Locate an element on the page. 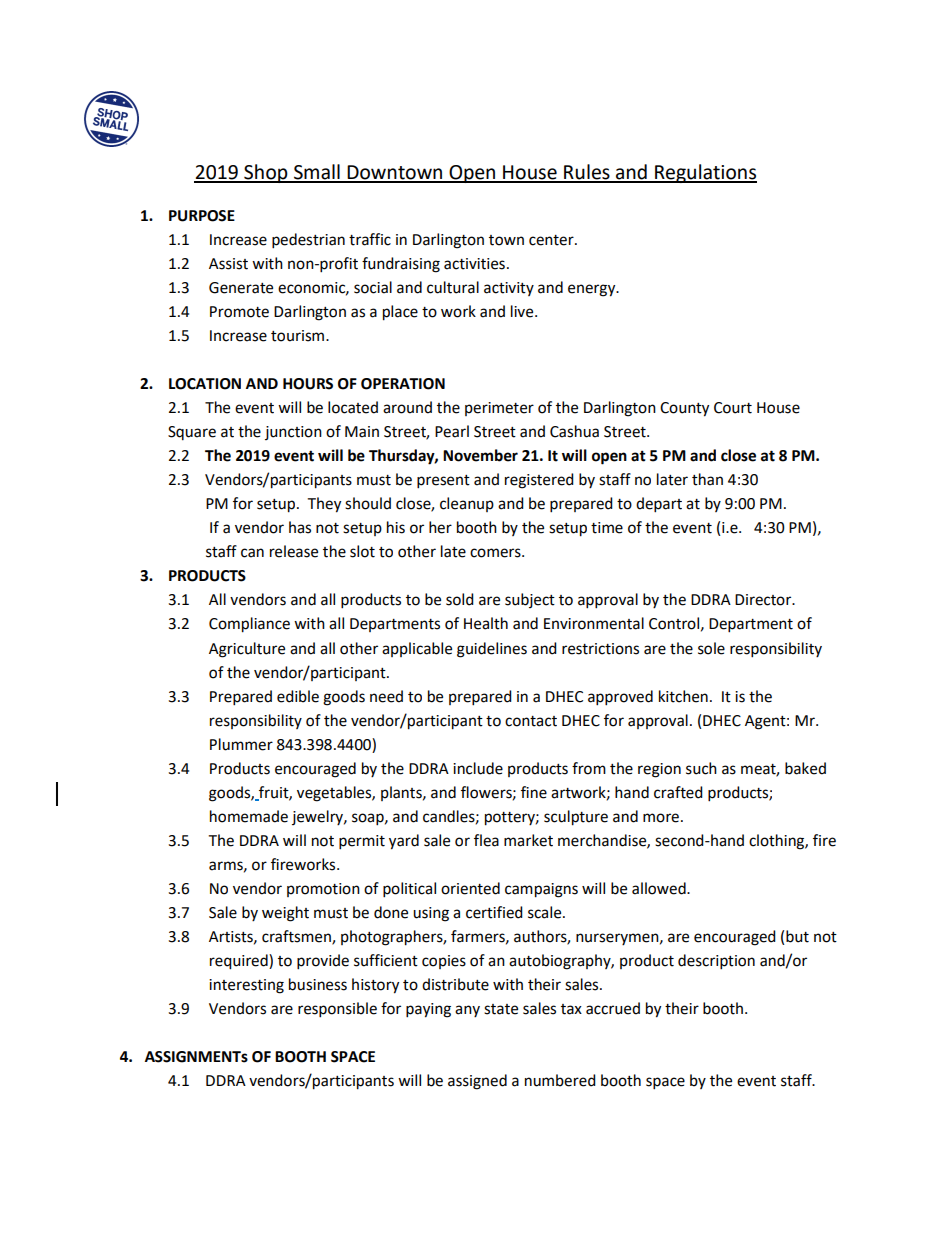  sole is located at coordinates (711, 648).
